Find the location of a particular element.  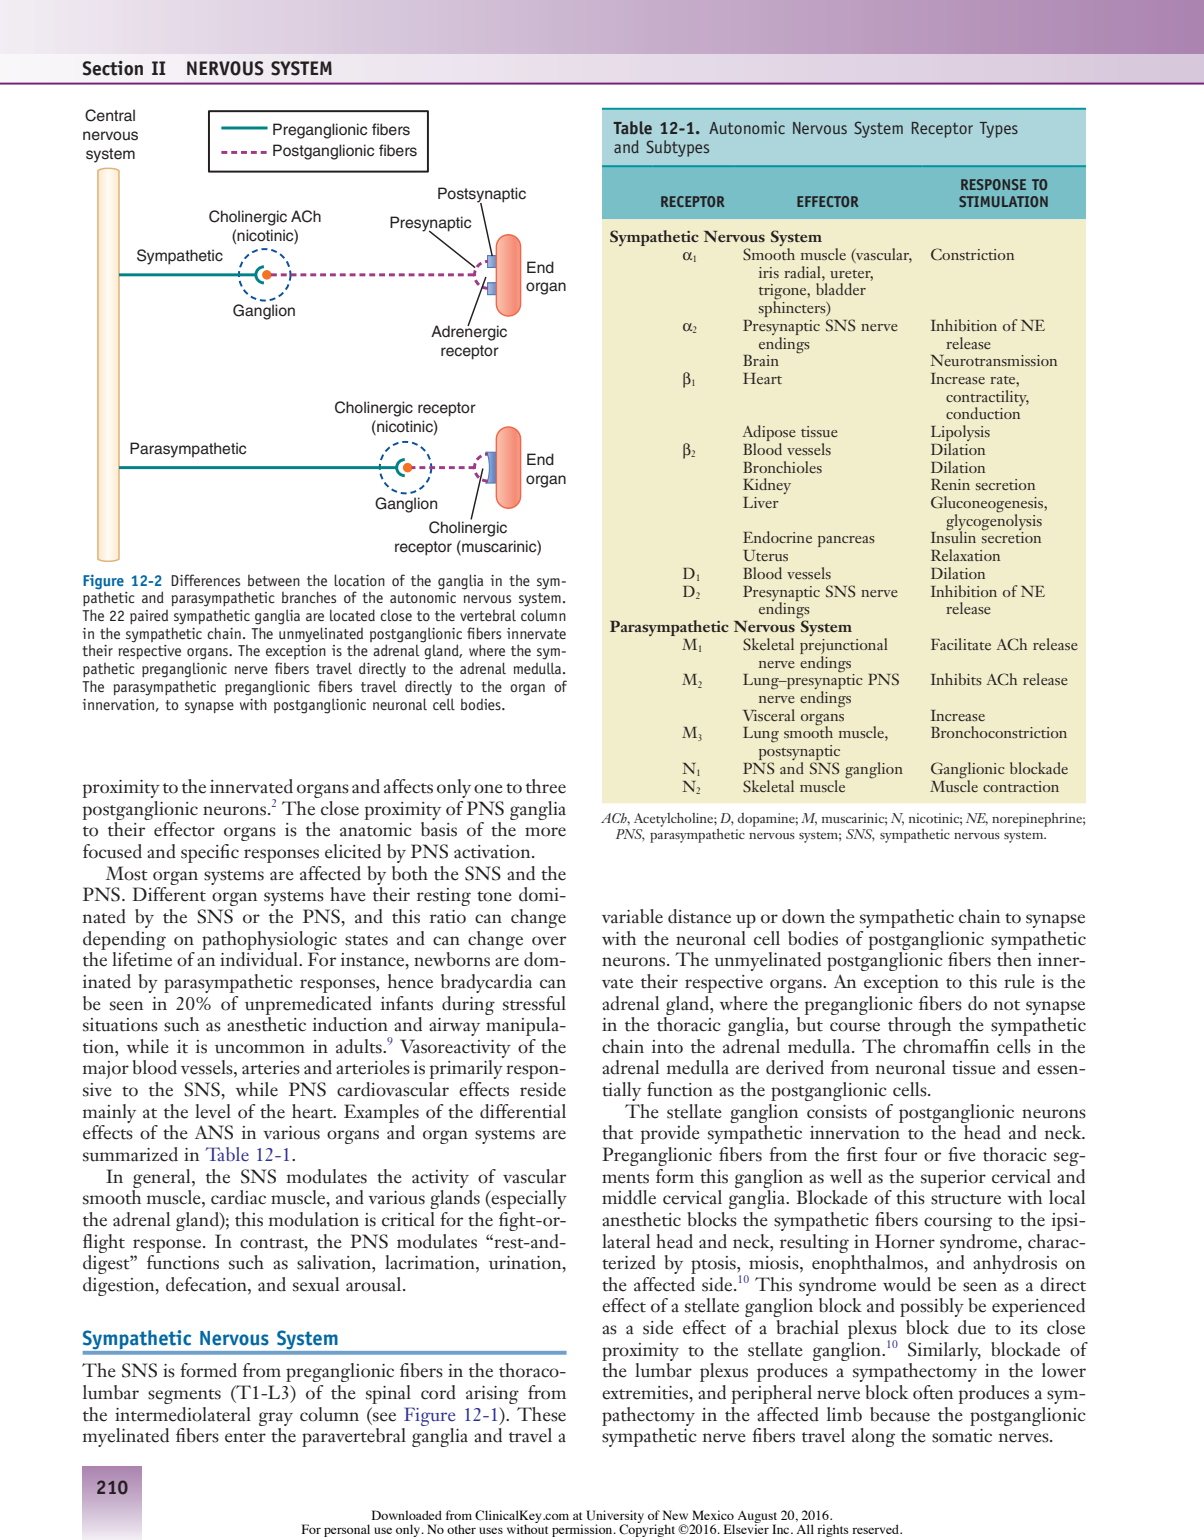

University is located at coordinates (615, 1518).
